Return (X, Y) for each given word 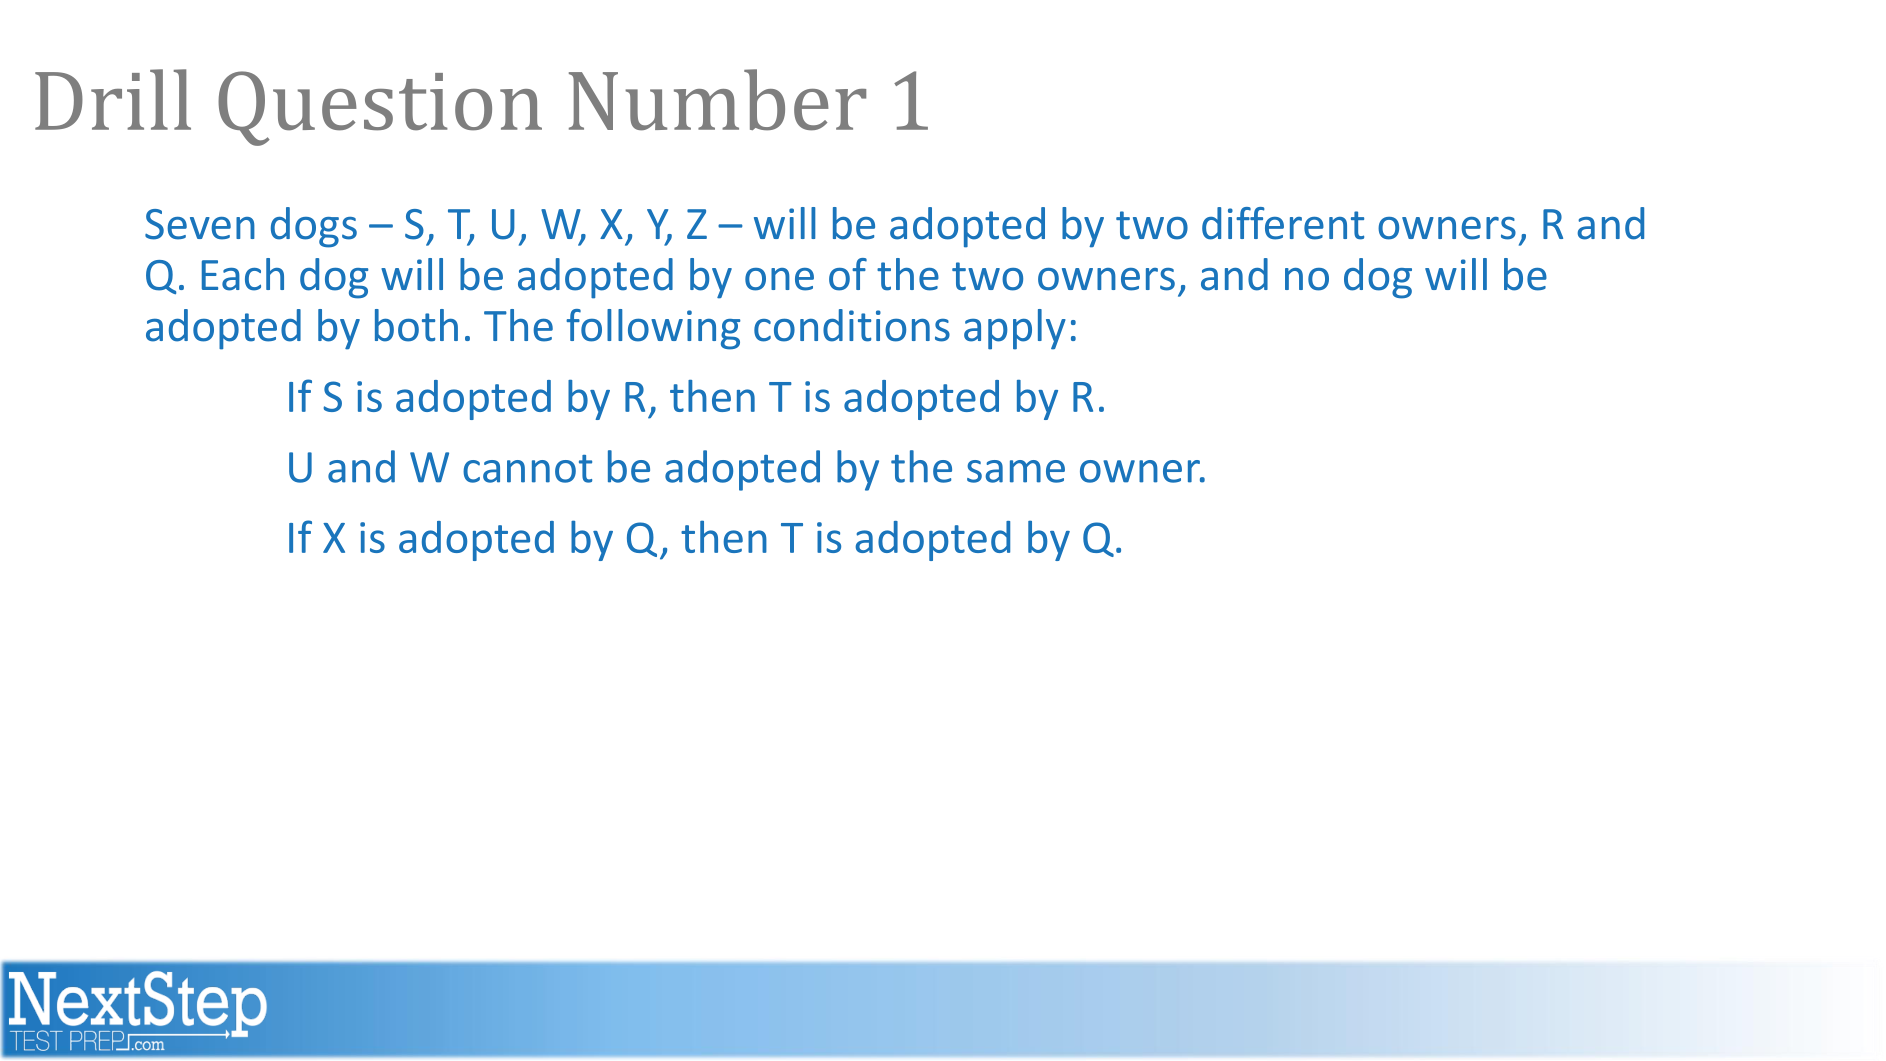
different (1283, 223)
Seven (200, 224)
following (653, 329)
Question (380, 108)
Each (243, 274)
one (779, 279)
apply (1015, 329)
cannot (527, 469)
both (416, 325)
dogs (314, 227)
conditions (852, 325)
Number (717, 100)
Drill (113, 99)
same (1016, 471)
